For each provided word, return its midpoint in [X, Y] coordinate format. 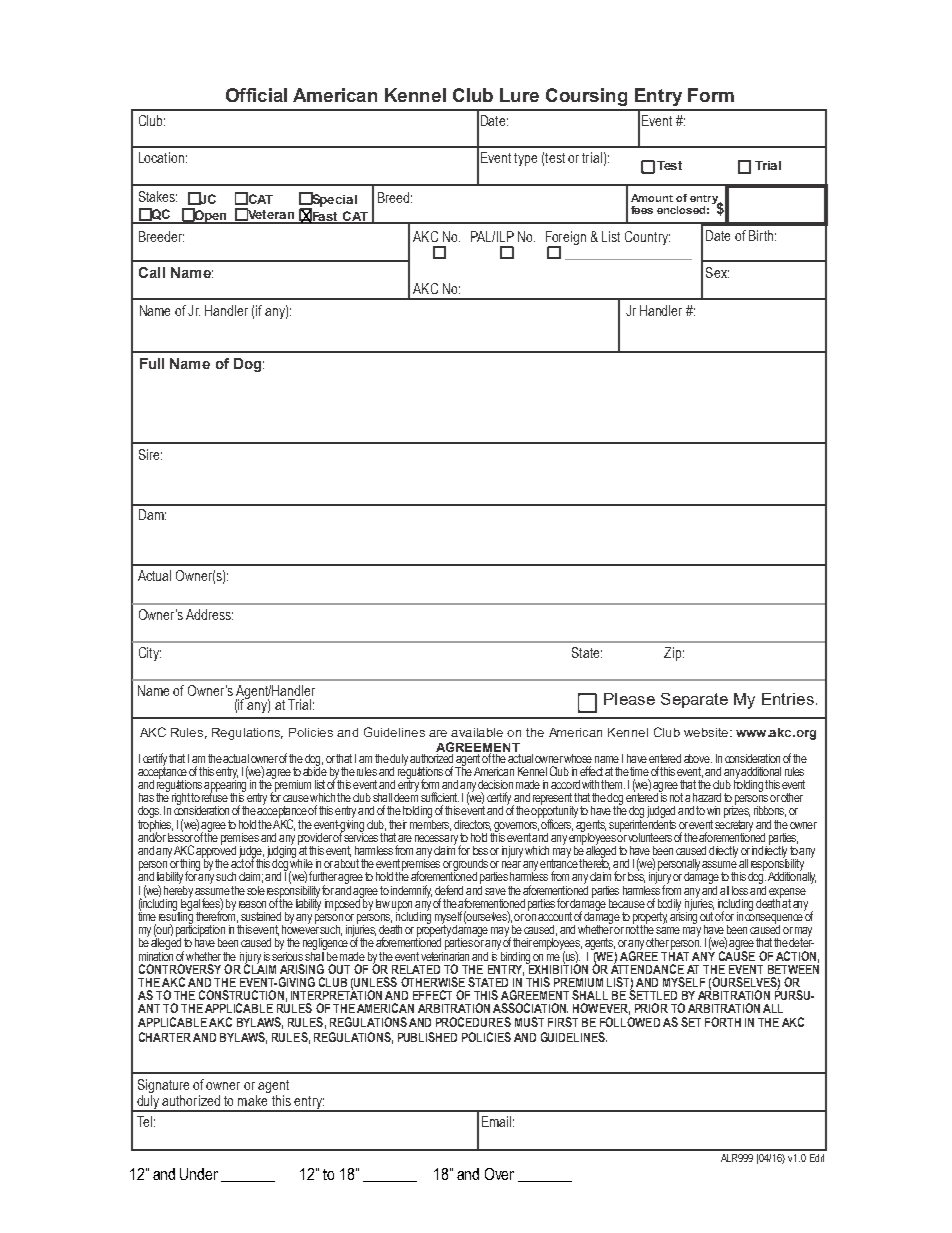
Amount [652, 198]
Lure [519, 95]
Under [199, 1174]
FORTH [723, 1022]
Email [496, 1121]
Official [256, 95]
